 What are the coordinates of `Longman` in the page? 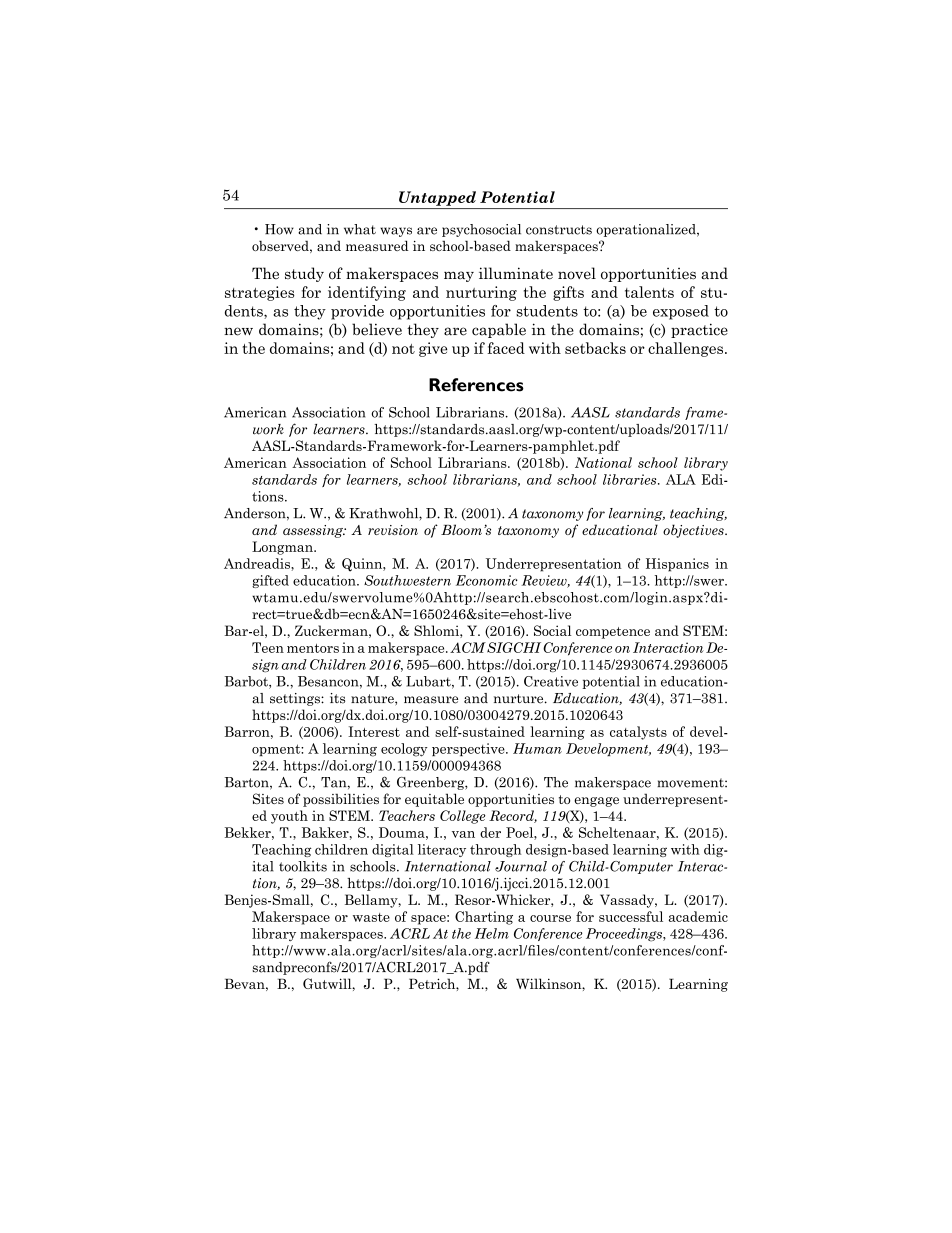 It's located at (283, 548).
